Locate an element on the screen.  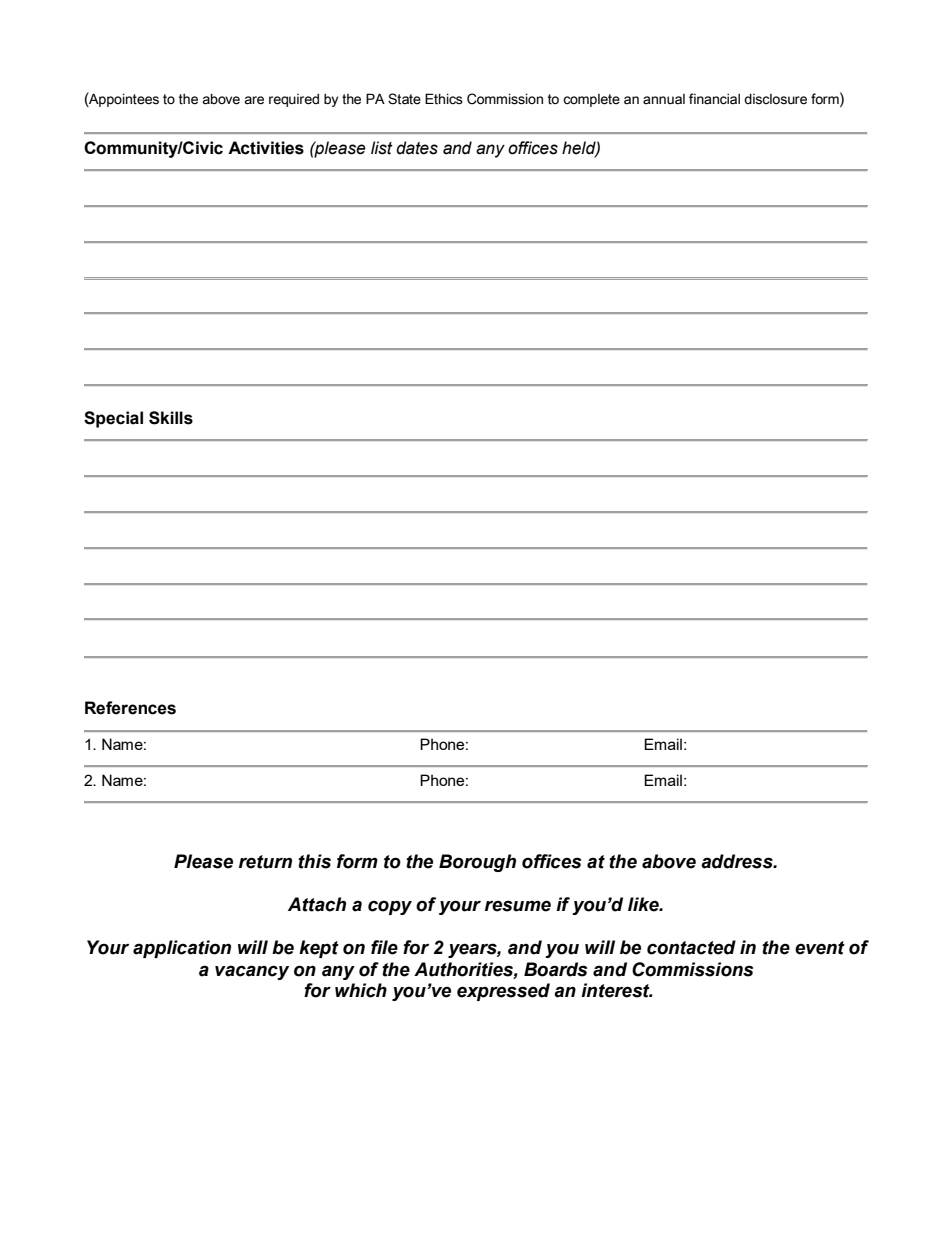
Borough is located at coordinates (477, 863).
